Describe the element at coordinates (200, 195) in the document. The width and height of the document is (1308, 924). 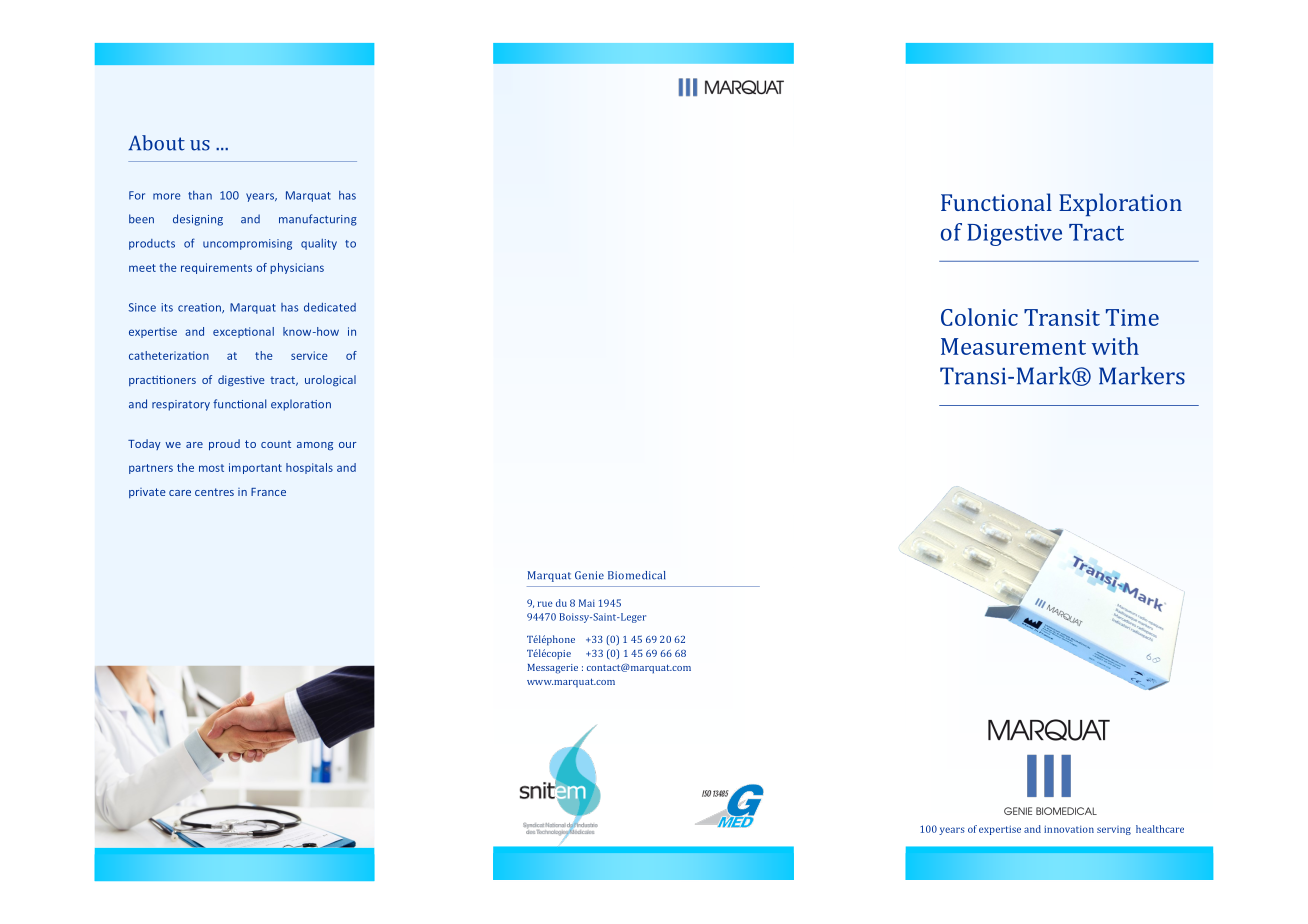
I see `than` at that location.
